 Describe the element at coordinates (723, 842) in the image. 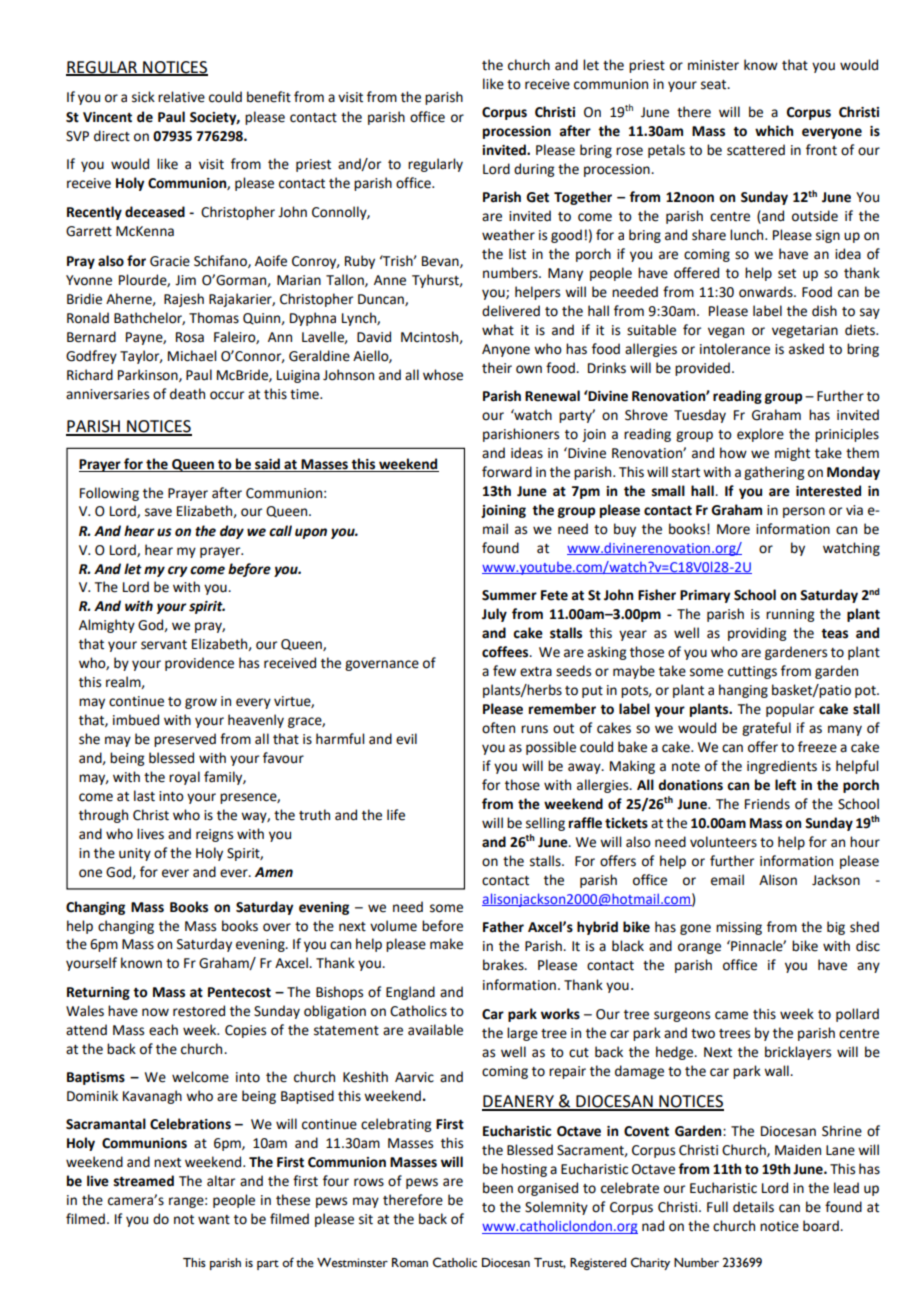

I see `volunteers` at that location.
